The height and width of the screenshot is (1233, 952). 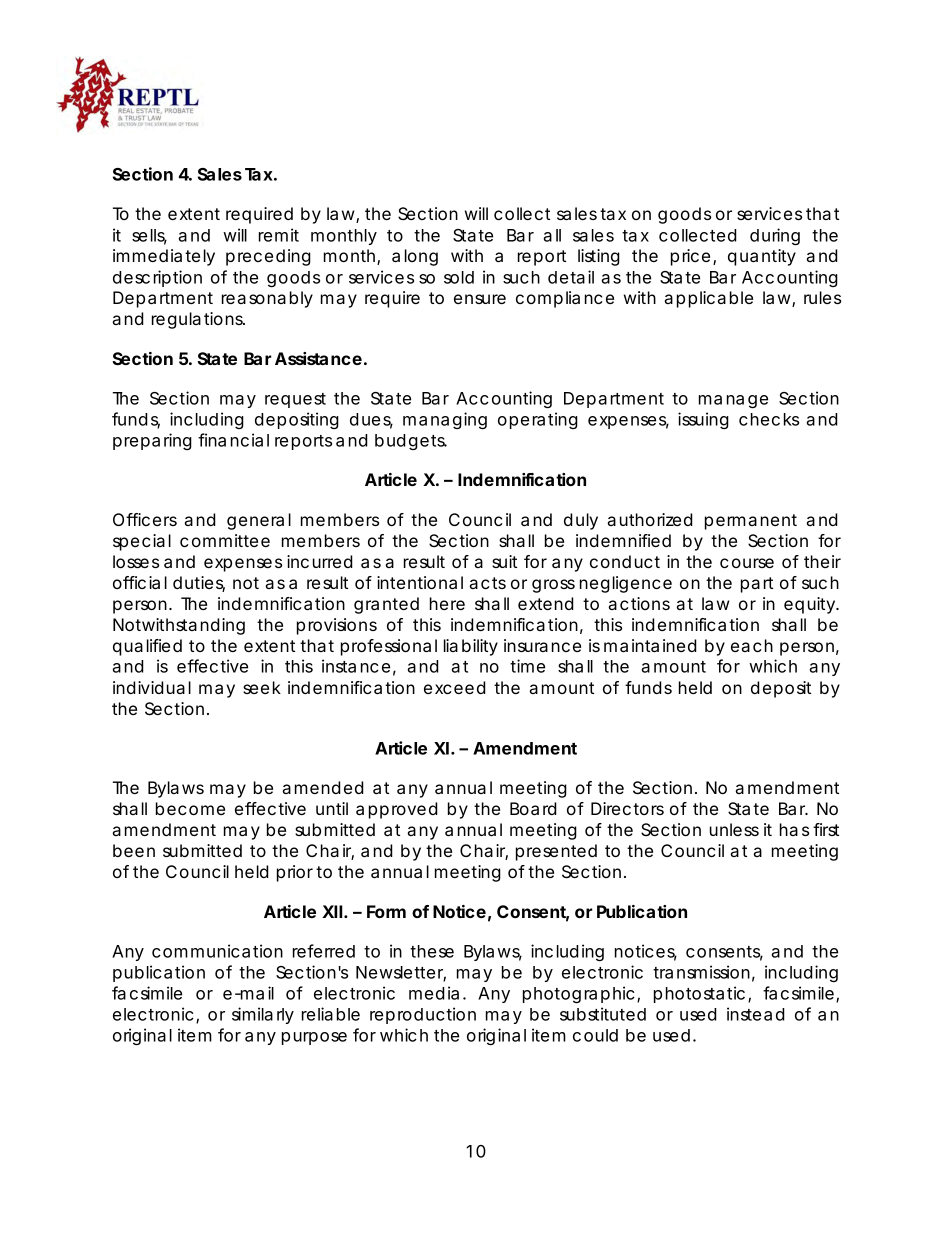 I want to click on quantity, so click(x=762, y=257).
